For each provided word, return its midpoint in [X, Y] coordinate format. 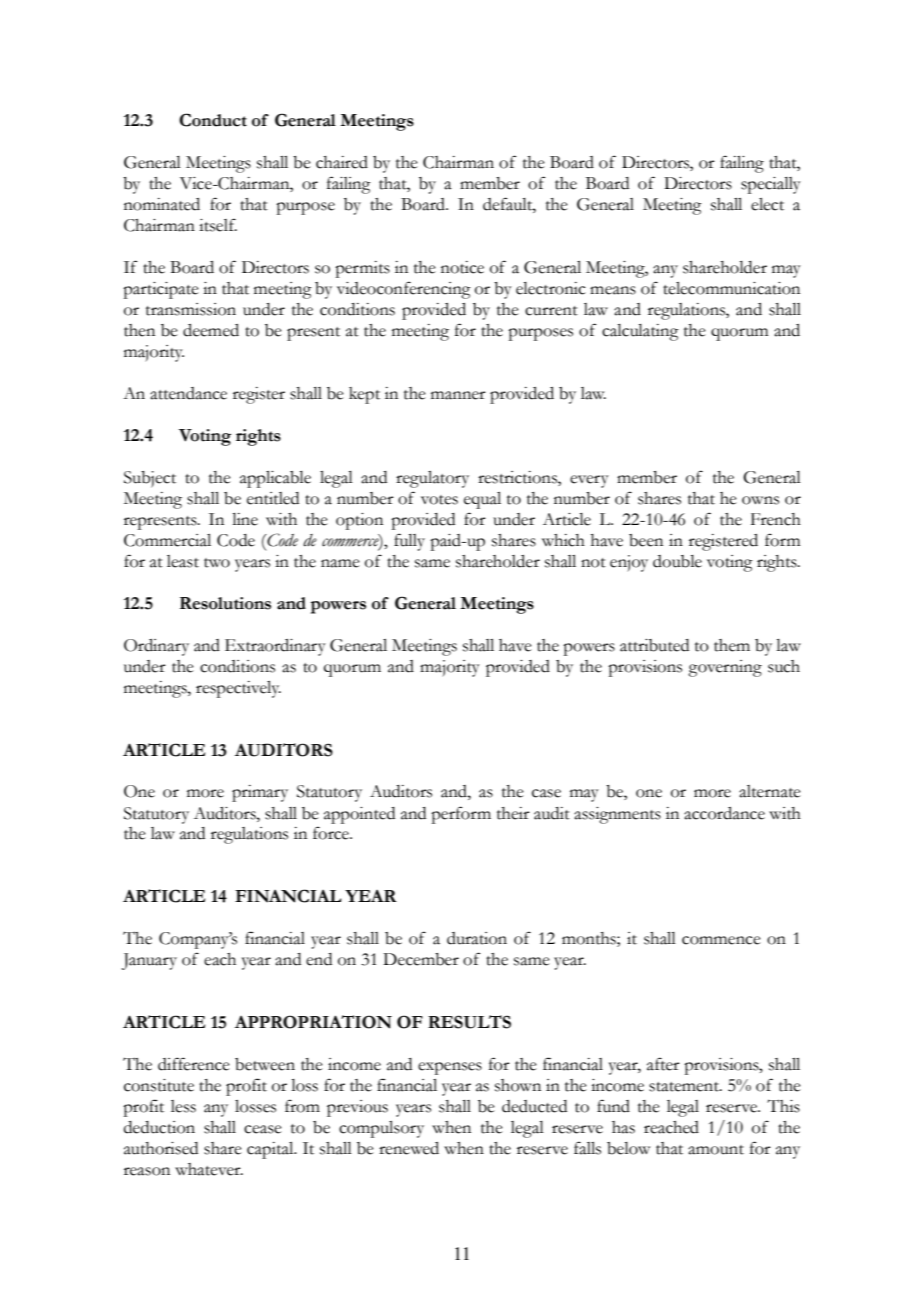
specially [771, 185]
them [732, 645]
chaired [342, 162]
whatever [209, 1169]
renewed [409, 1148]
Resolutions [225, 603]
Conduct [213, 120]
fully [409, 542]
